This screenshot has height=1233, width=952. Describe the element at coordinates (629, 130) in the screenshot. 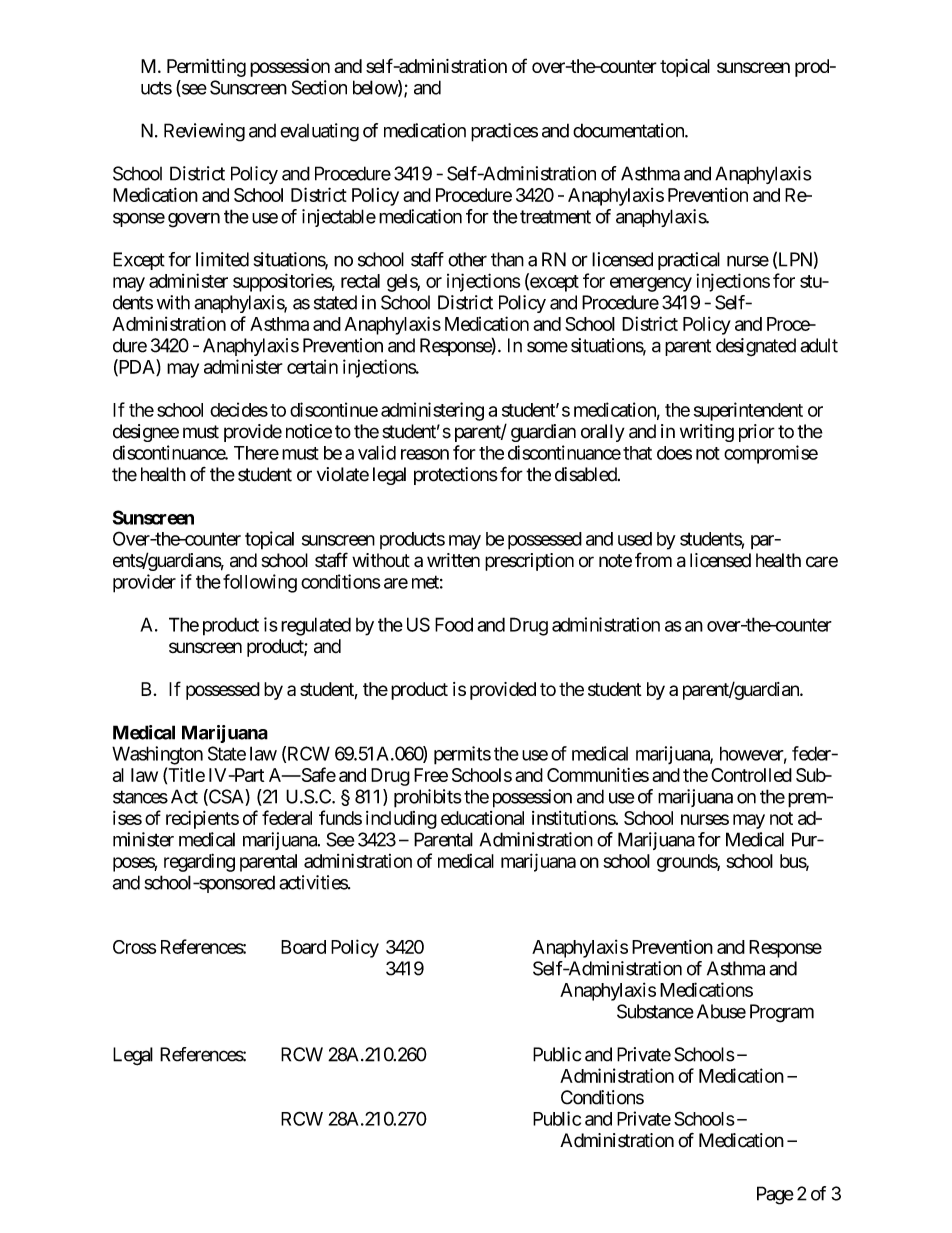

I see `documentation` at that location.
